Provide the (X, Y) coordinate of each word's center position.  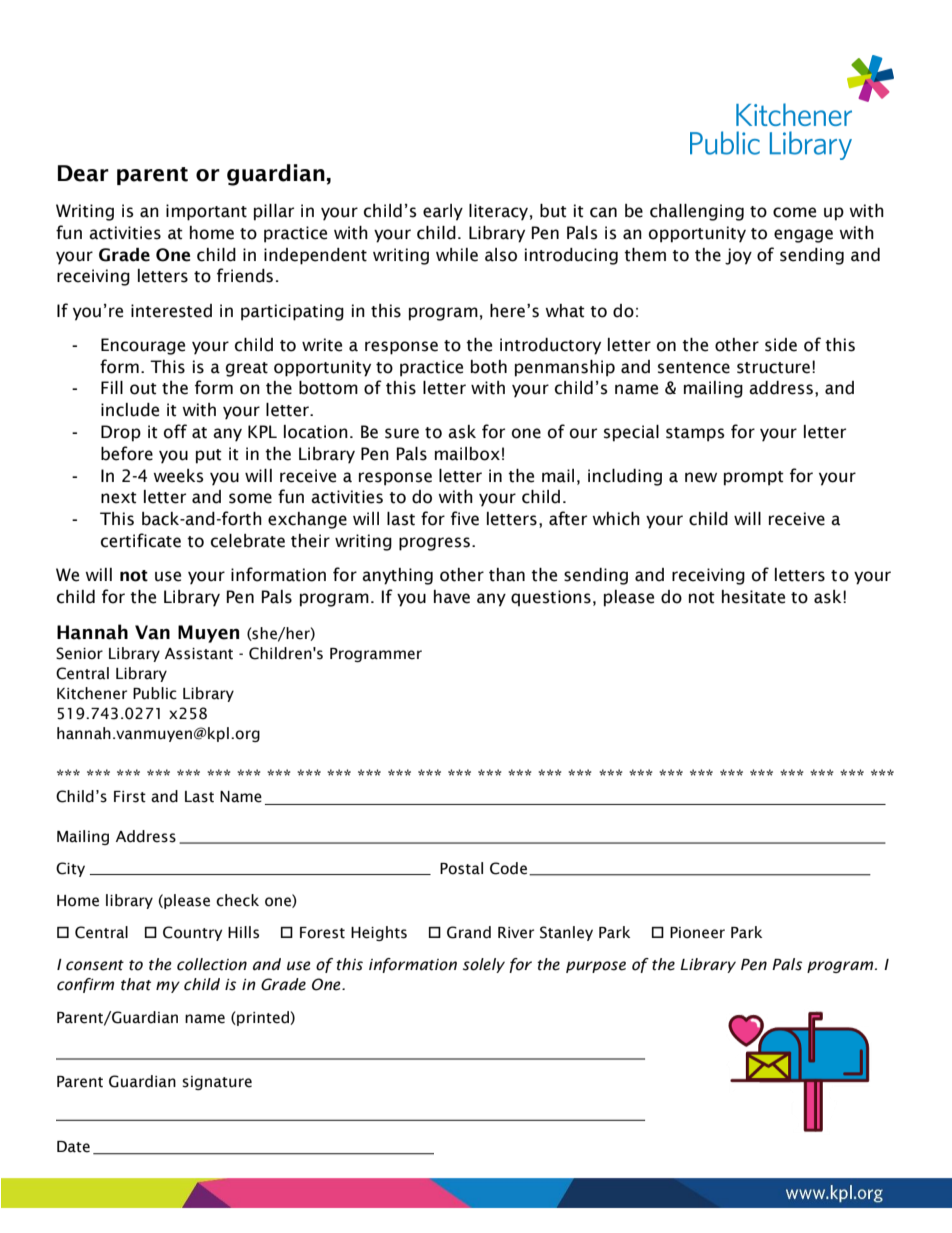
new (701, 477)
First (130, 797)
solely (484, 965)
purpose (596, 967)
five (465, 518)
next (119, 498)
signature (217, 1083)
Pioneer (697, 933)
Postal (461, 868)
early (443, 212)
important (206, 212)
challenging (697, 212)
